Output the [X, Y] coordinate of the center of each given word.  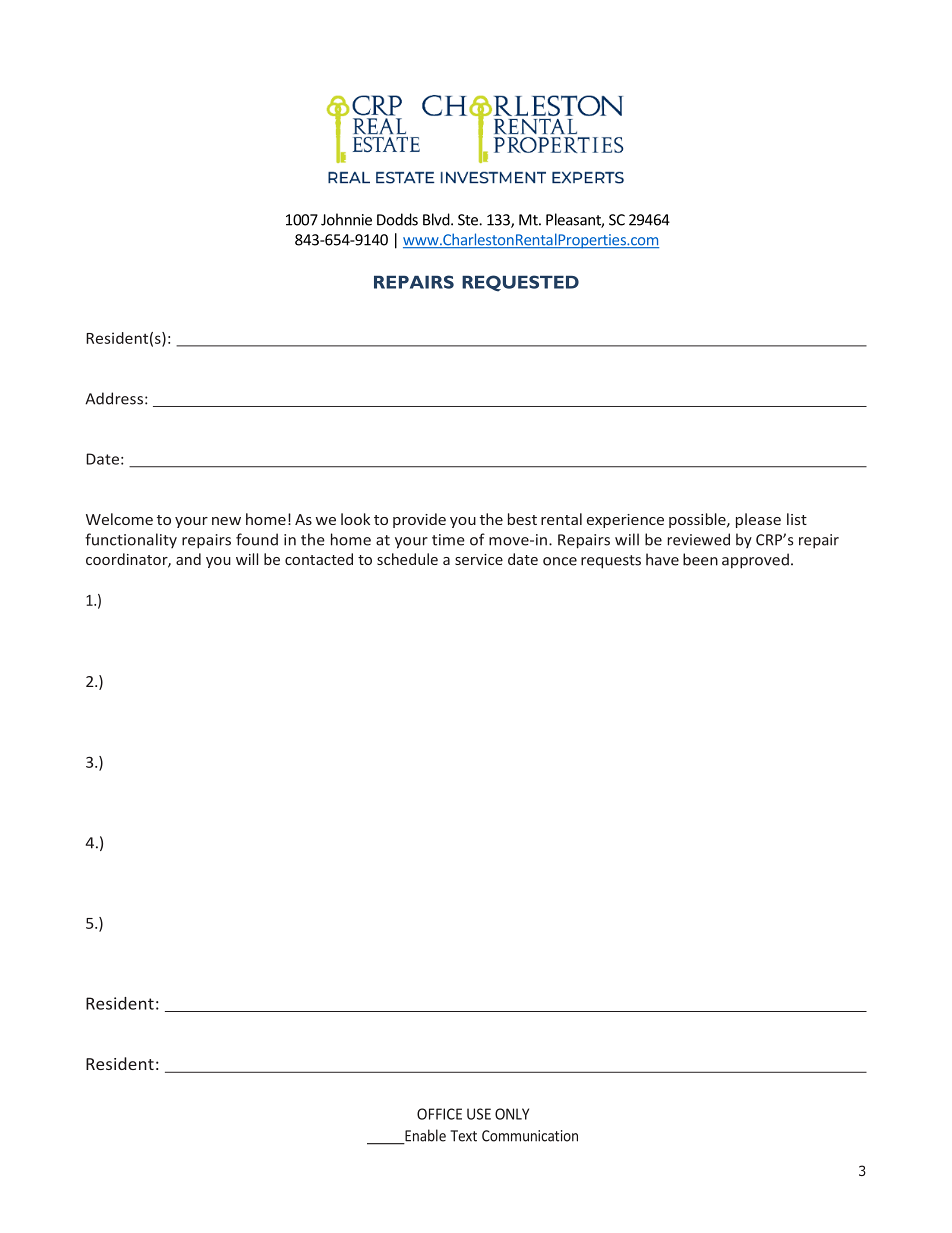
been [700, 559]
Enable [424, 1136]
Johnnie [346, 219]
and [188, 559]
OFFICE [439, 1114]
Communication [530, 1136]
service [479, 559]
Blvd [437, 219]
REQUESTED [520, 283]
